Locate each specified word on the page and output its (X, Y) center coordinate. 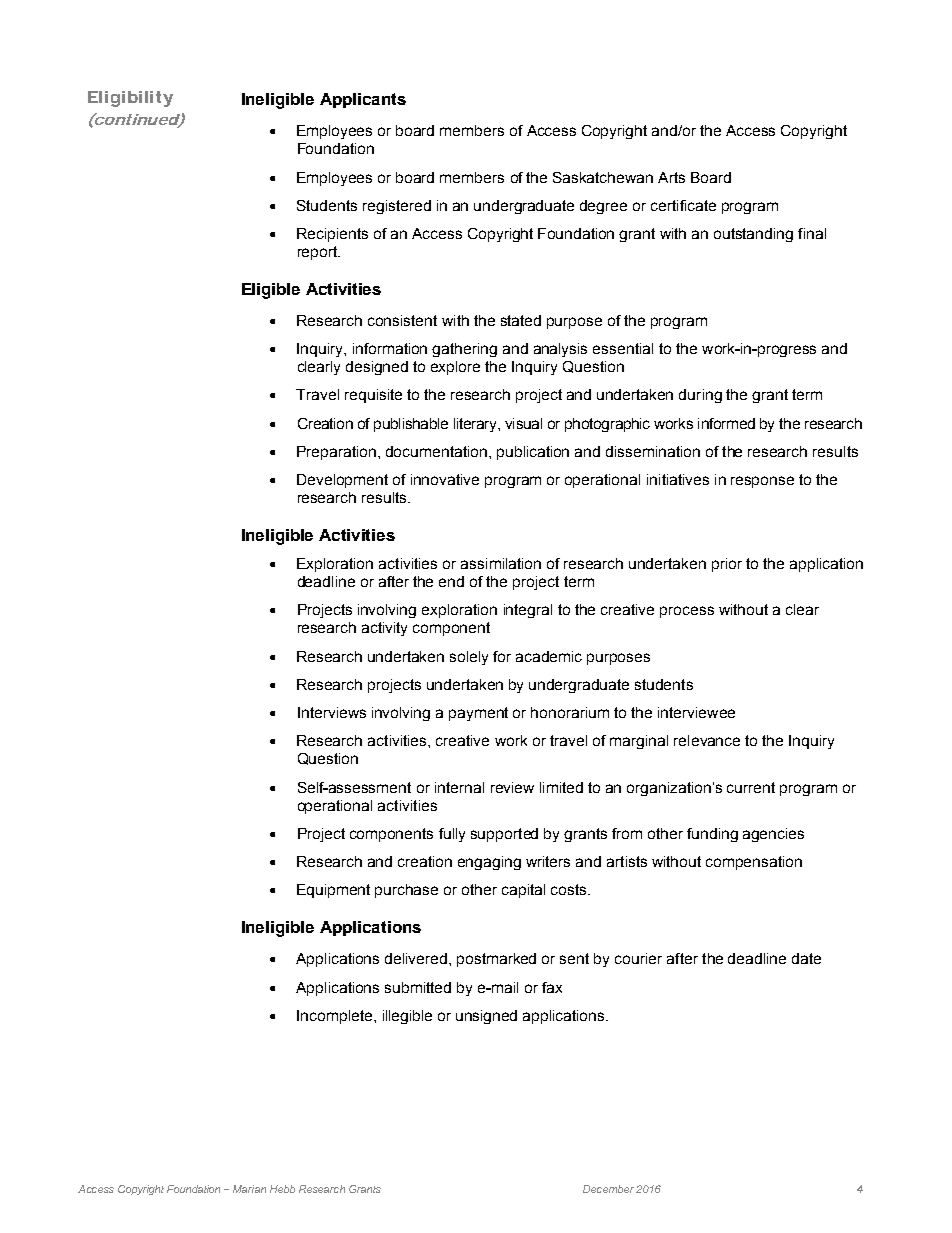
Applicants (363, 100)
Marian (249, 1189)
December (608, 1189)
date (806, 958)
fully (452, 835)
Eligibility (130, 99)
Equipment (333, 891)
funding (712, 835)
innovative (445, 479)
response (762, 482)
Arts (671, 177)
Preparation (338, 453)
